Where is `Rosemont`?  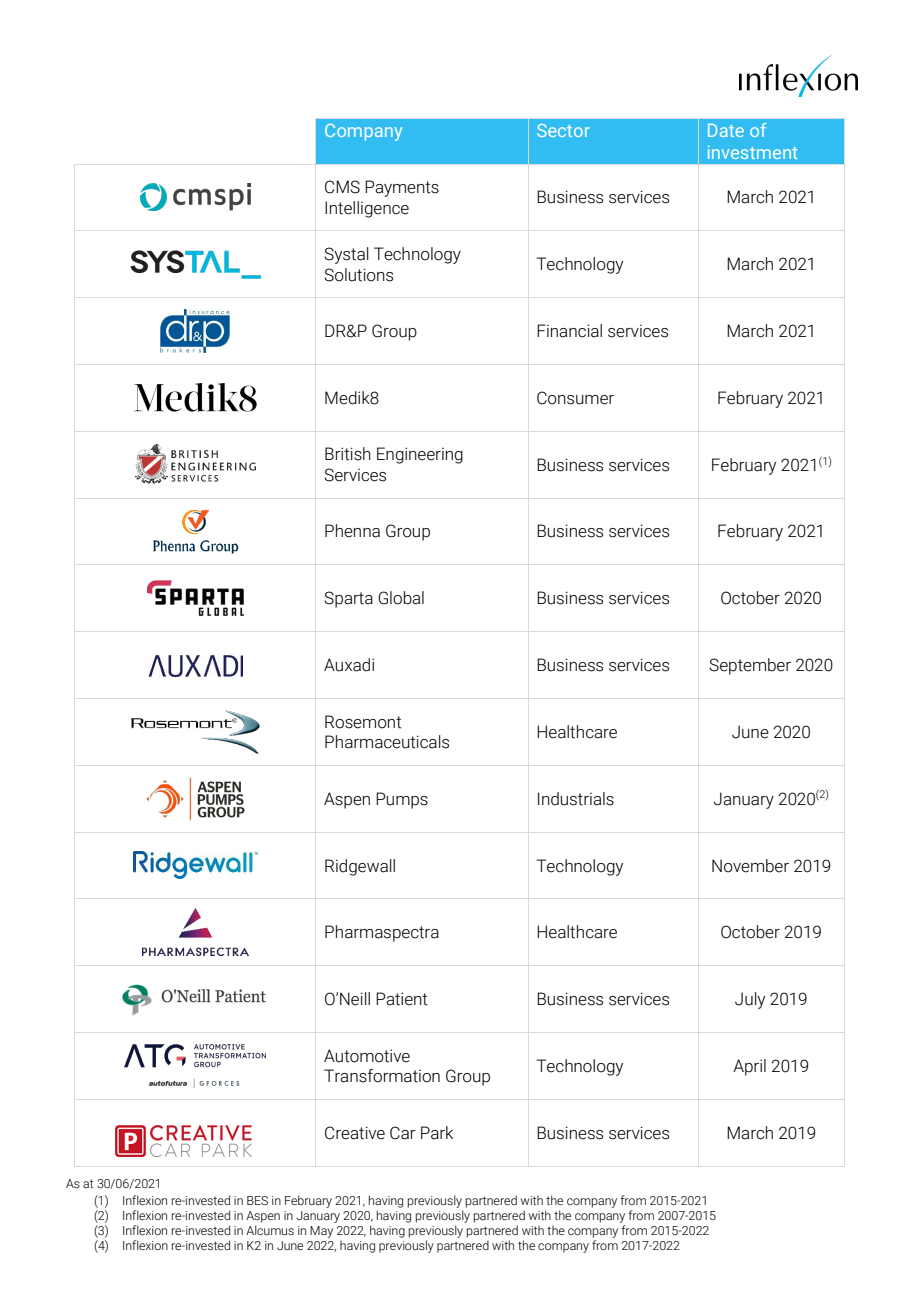 Rosemont is located at coordinates (363, 722).
